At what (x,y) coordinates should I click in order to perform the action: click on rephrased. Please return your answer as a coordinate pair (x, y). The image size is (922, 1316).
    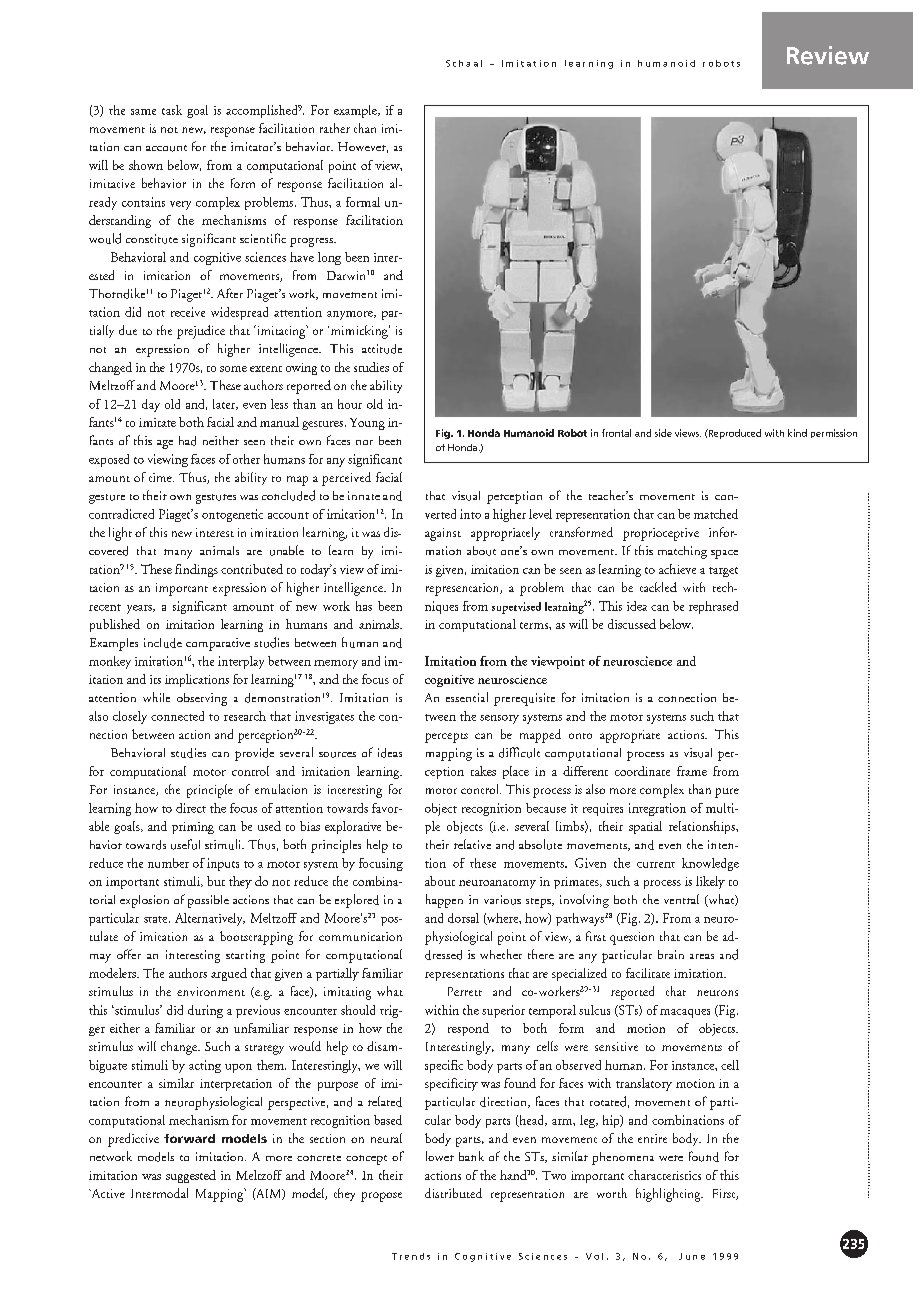
    Looking at the image, I should click on (713, 607).
